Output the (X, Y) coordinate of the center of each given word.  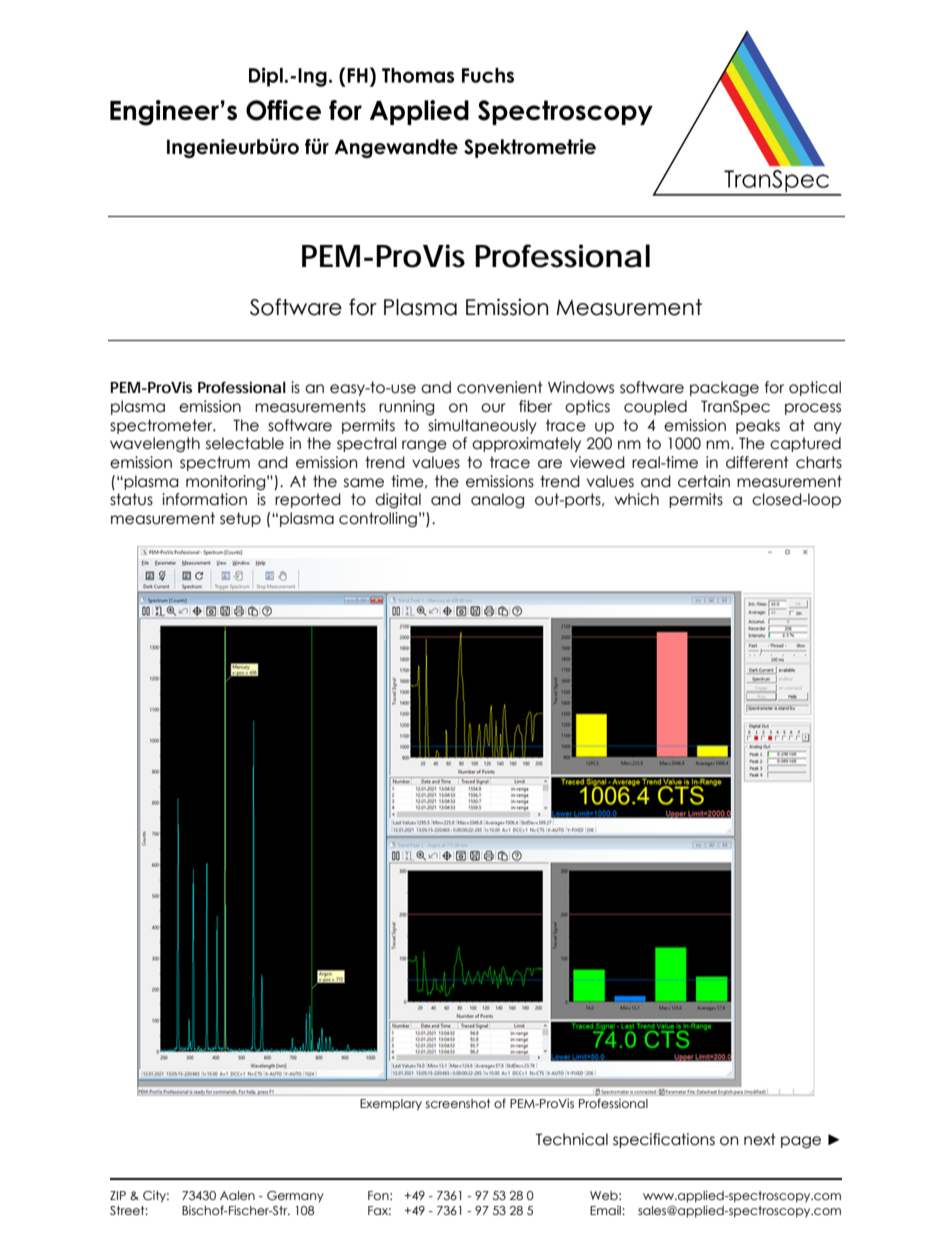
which (637, 499)
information (204, 499)
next (760, 1139)
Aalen (237, 1195)
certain (704, 481)
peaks (758, 426)
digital (398, 500)
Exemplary (391, 1104)
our (493, 408)
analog (497, 500)
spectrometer (162, 426)
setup (240, 519)
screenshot (458, 1103)
